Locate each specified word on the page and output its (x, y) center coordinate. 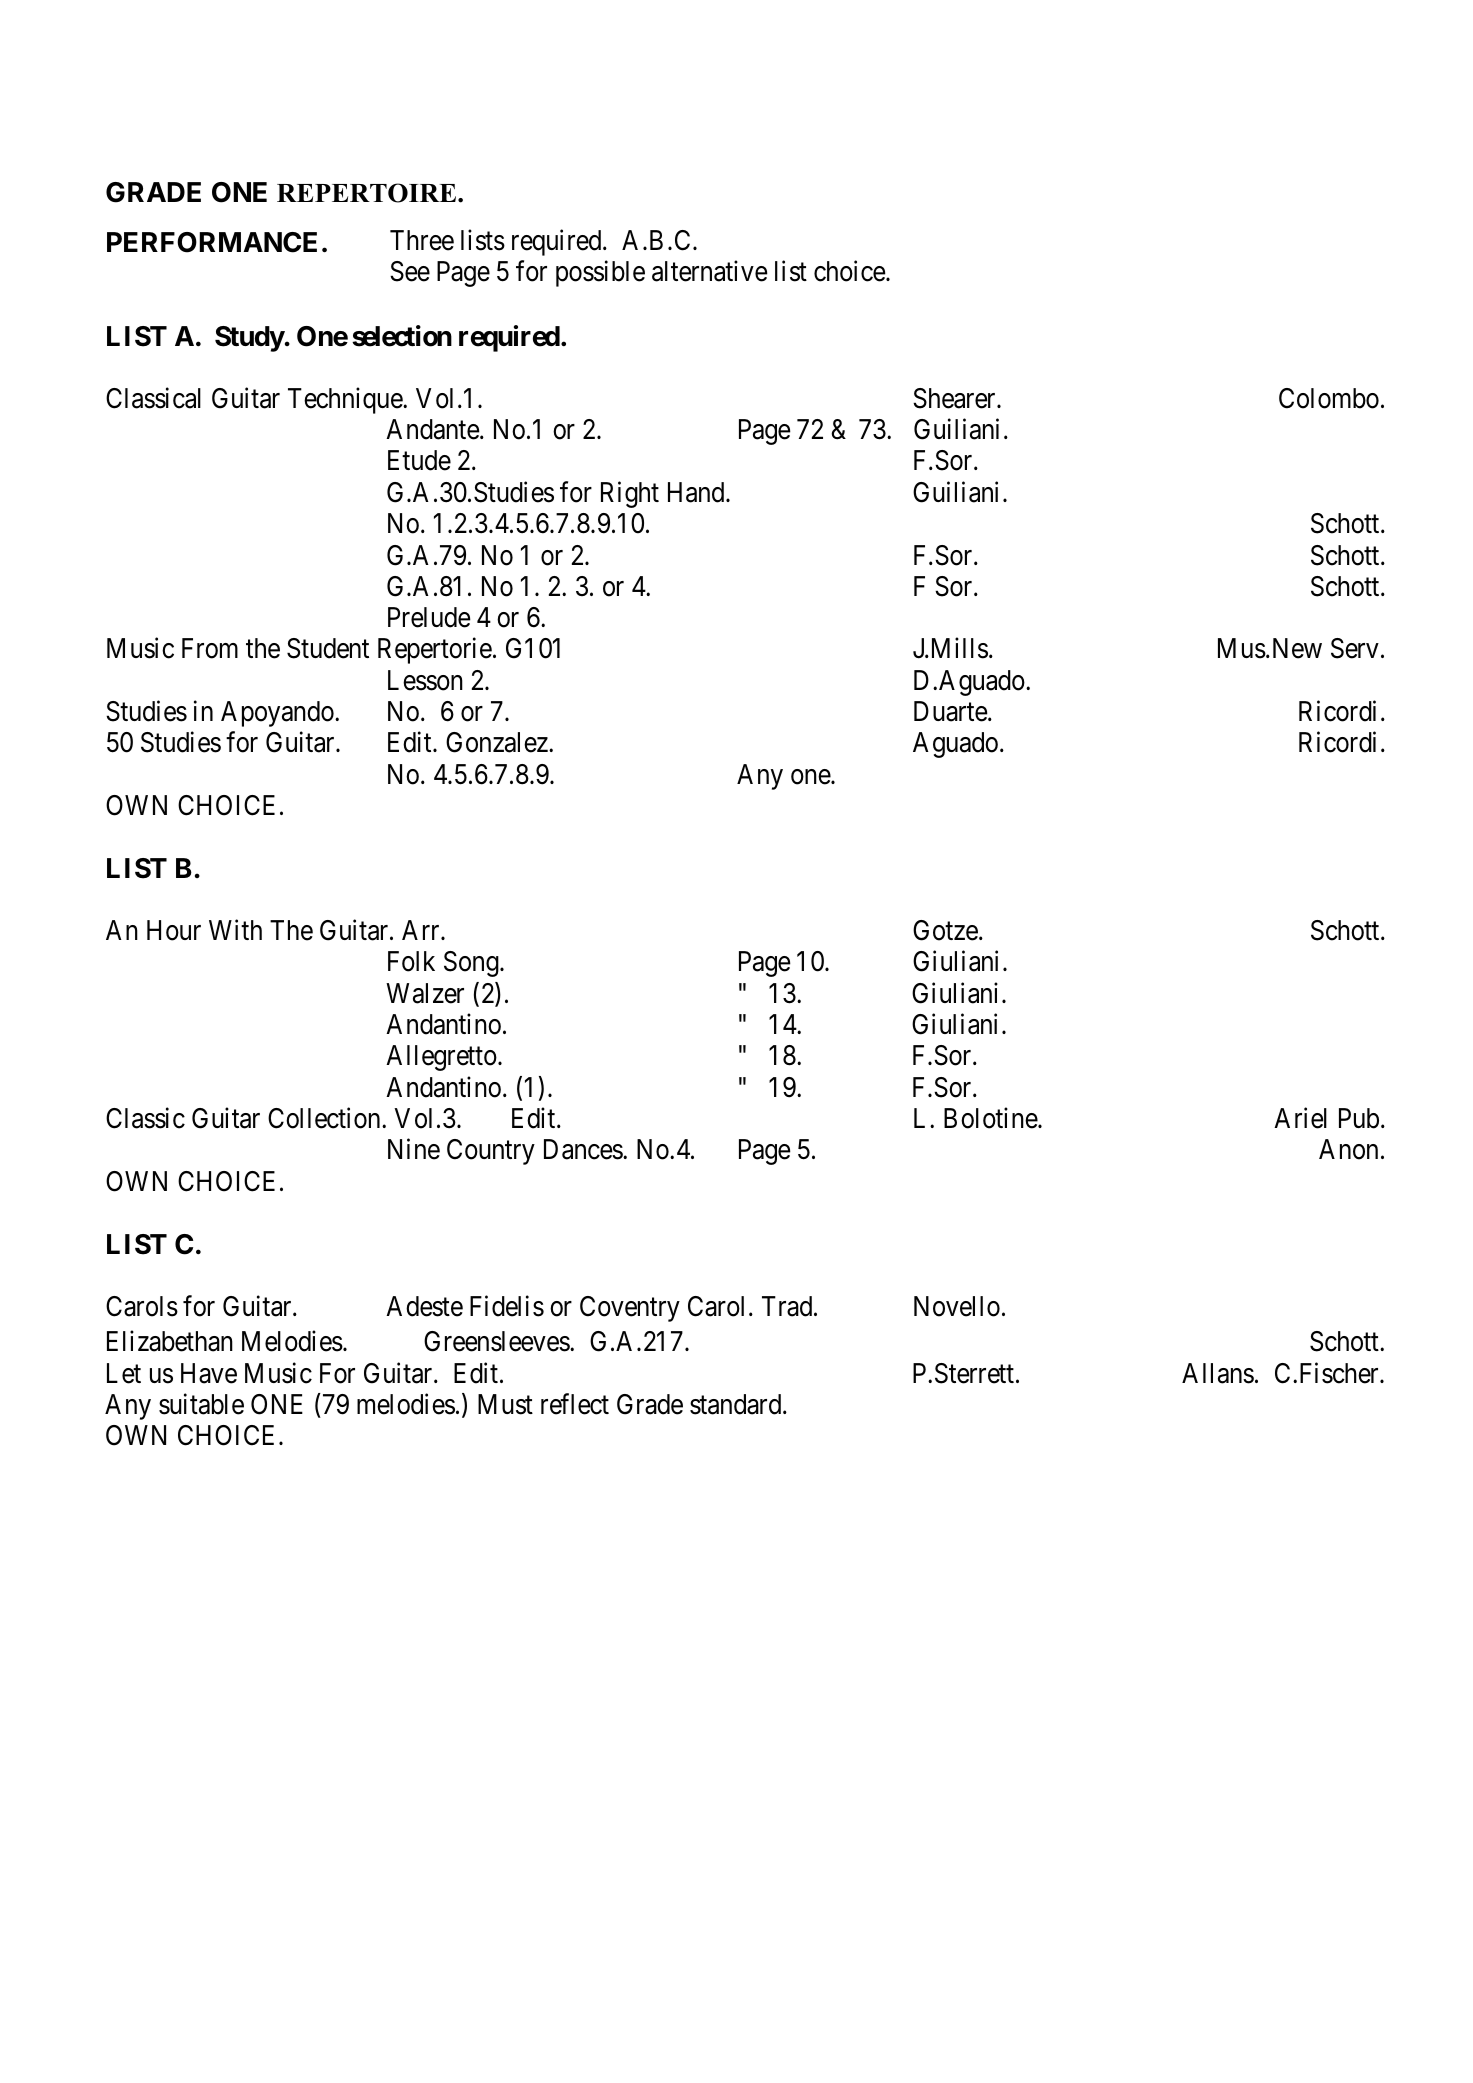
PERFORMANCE (212, 242)
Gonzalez (498, 742)
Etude (419, 460)
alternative (710, 271)
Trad (788, 1306)
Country (491, 1152)
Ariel (1300, 1118)
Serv (1355, 648)
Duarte (951, 711)
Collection (325, 1118)
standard (737, 1404)
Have (209, 1373)
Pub (1359, 1118)
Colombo (1329, 398)
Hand (697, 492)
